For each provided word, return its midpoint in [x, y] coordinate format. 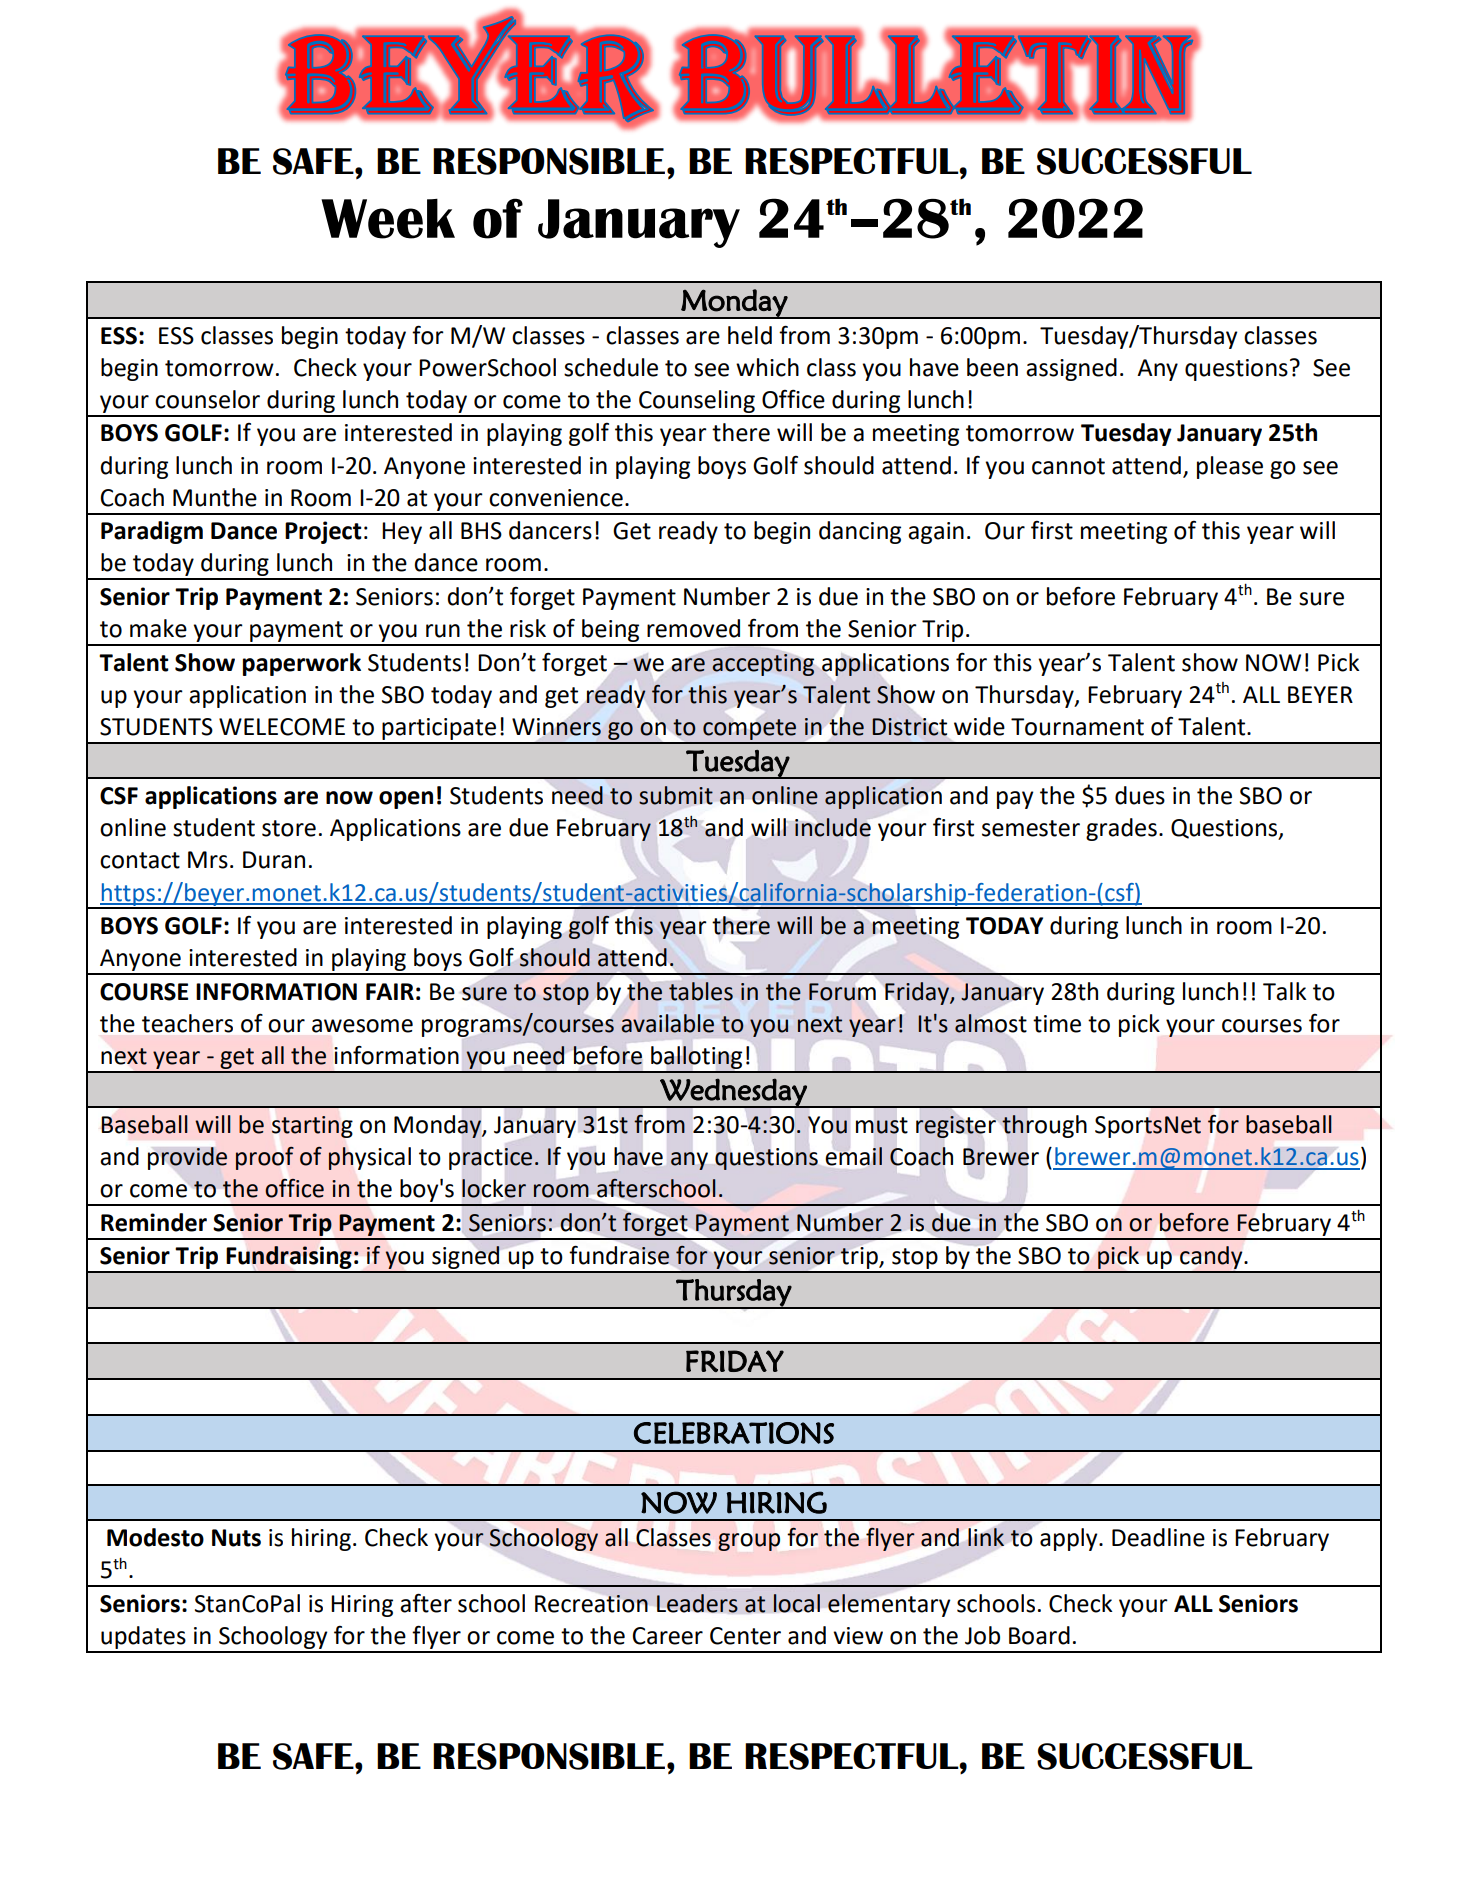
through [1044, 1126]
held [750, 335]
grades [1121, 829]
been [992, 367]
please [1230, 467]
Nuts [236, 1538]
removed [693, 628]
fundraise [619, 1255]
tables [701, 991]
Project [323, 532]
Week [388, 219]
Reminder [154, 1222]
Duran [274, 860]
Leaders [697, 1603]
